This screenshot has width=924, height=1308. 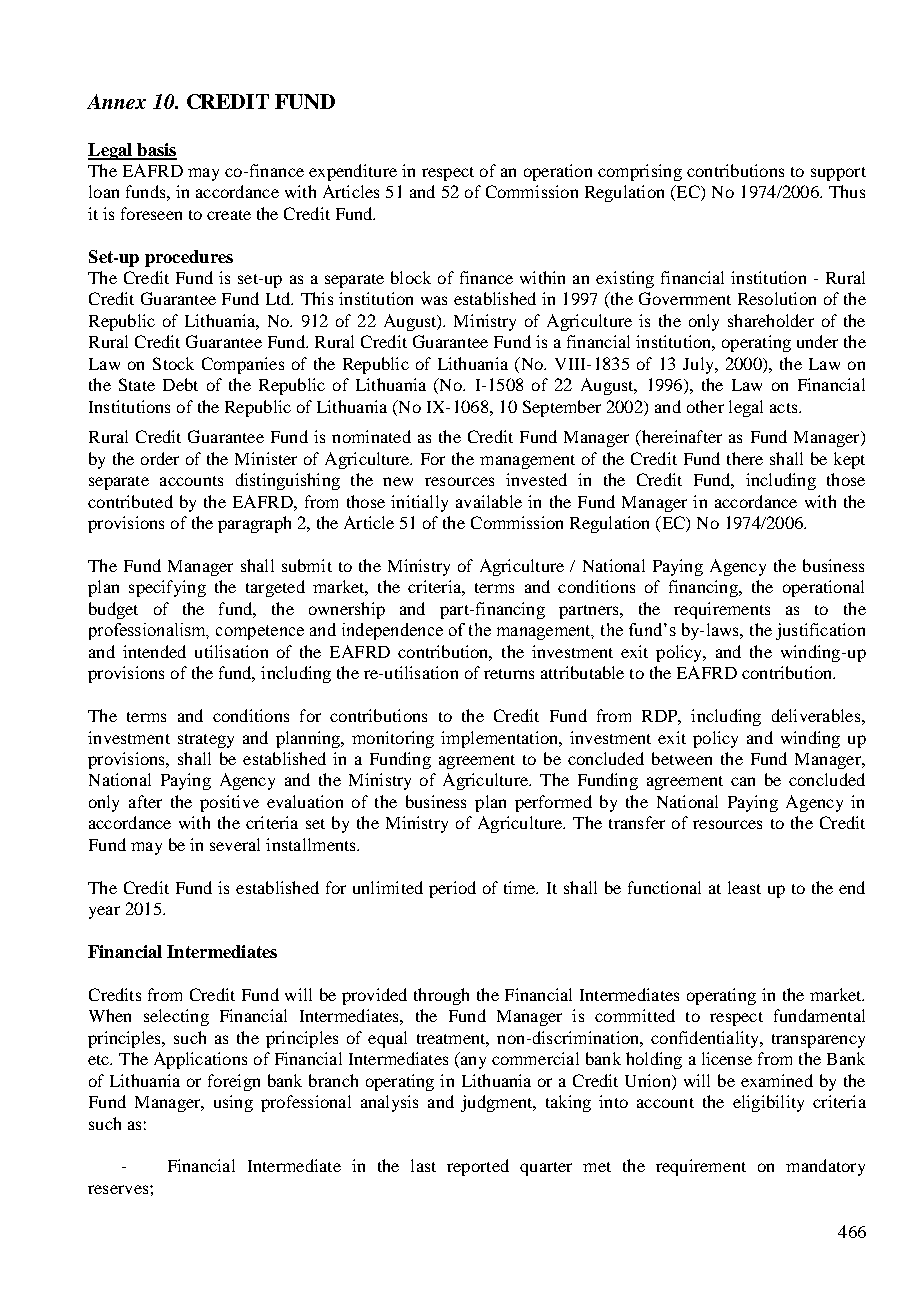 I want to click on returns, so click(x=509, y=674).
